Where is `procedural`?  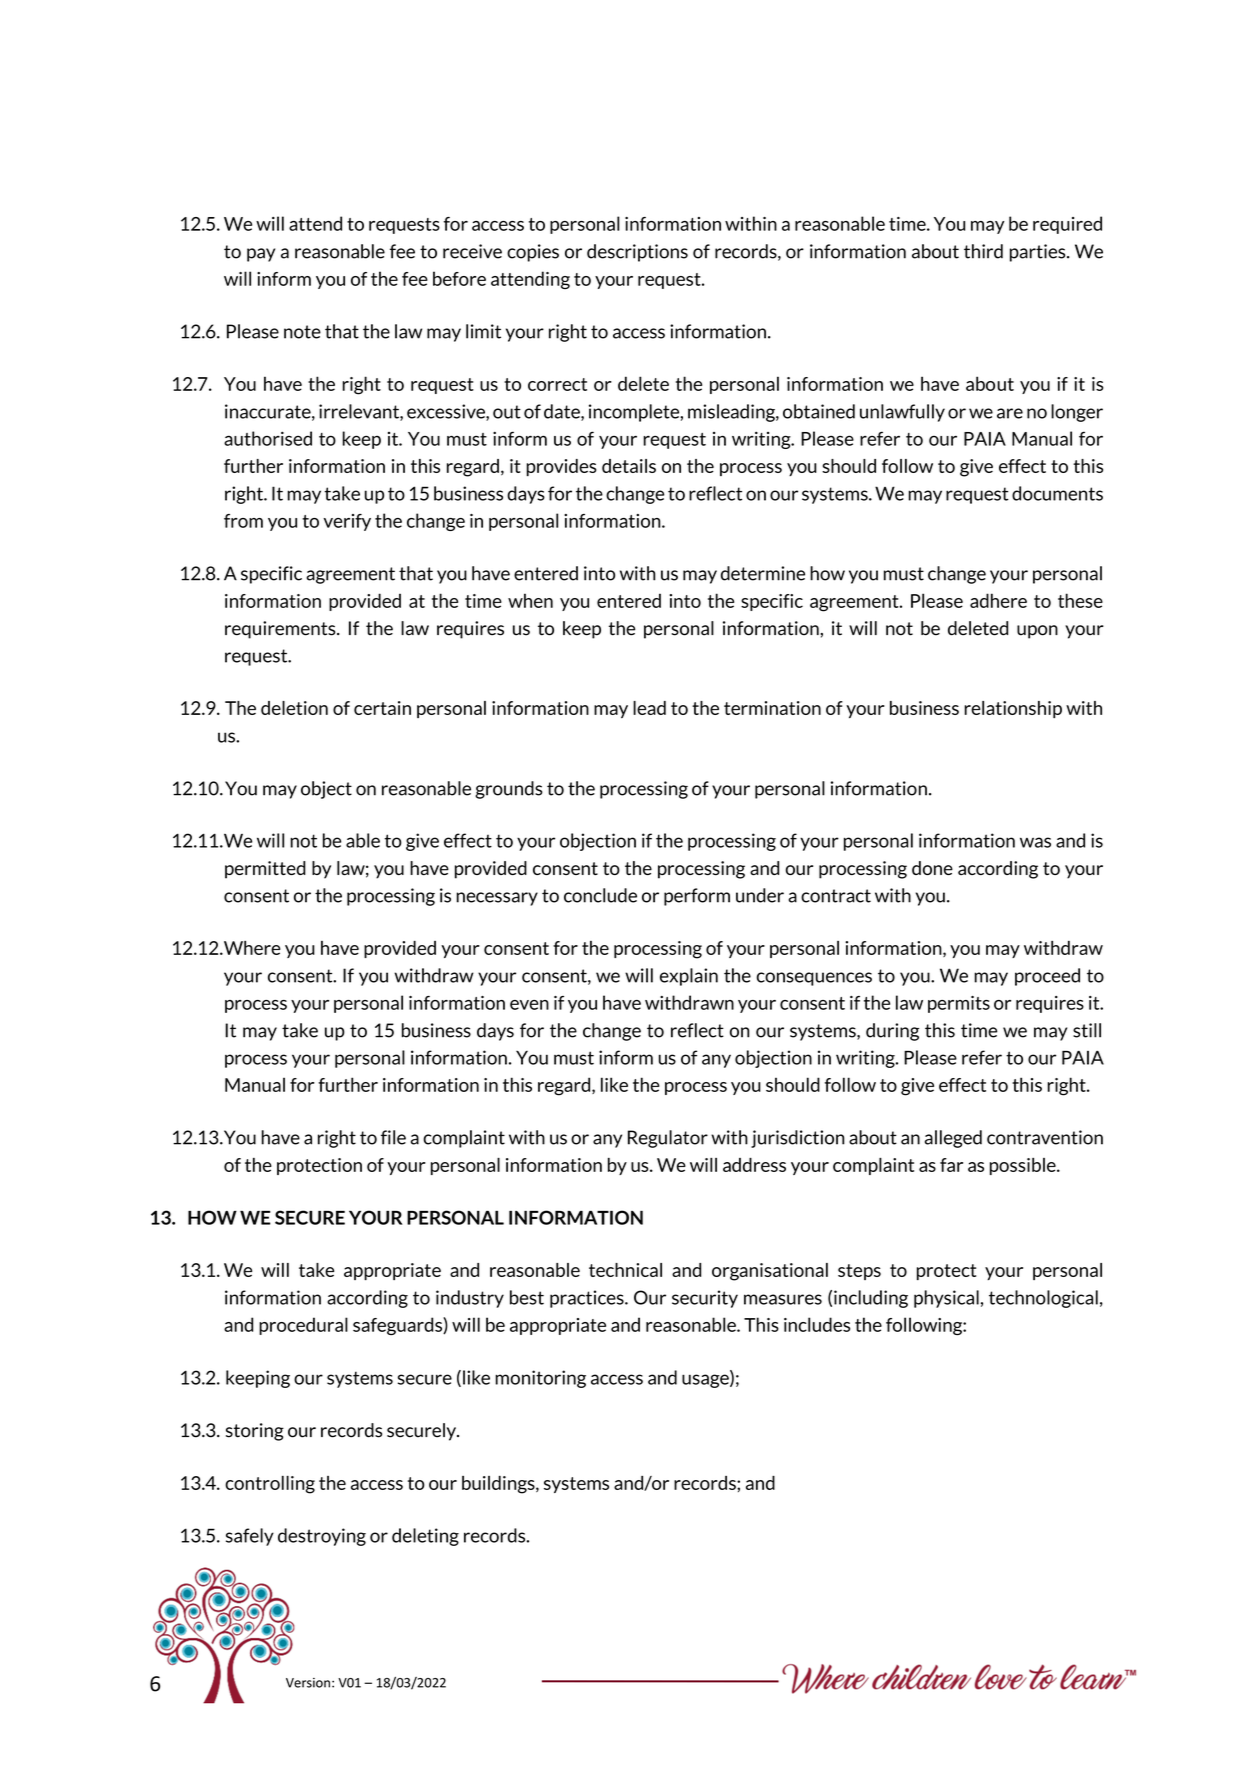 procedural is located at coordinates (303, 1326).
